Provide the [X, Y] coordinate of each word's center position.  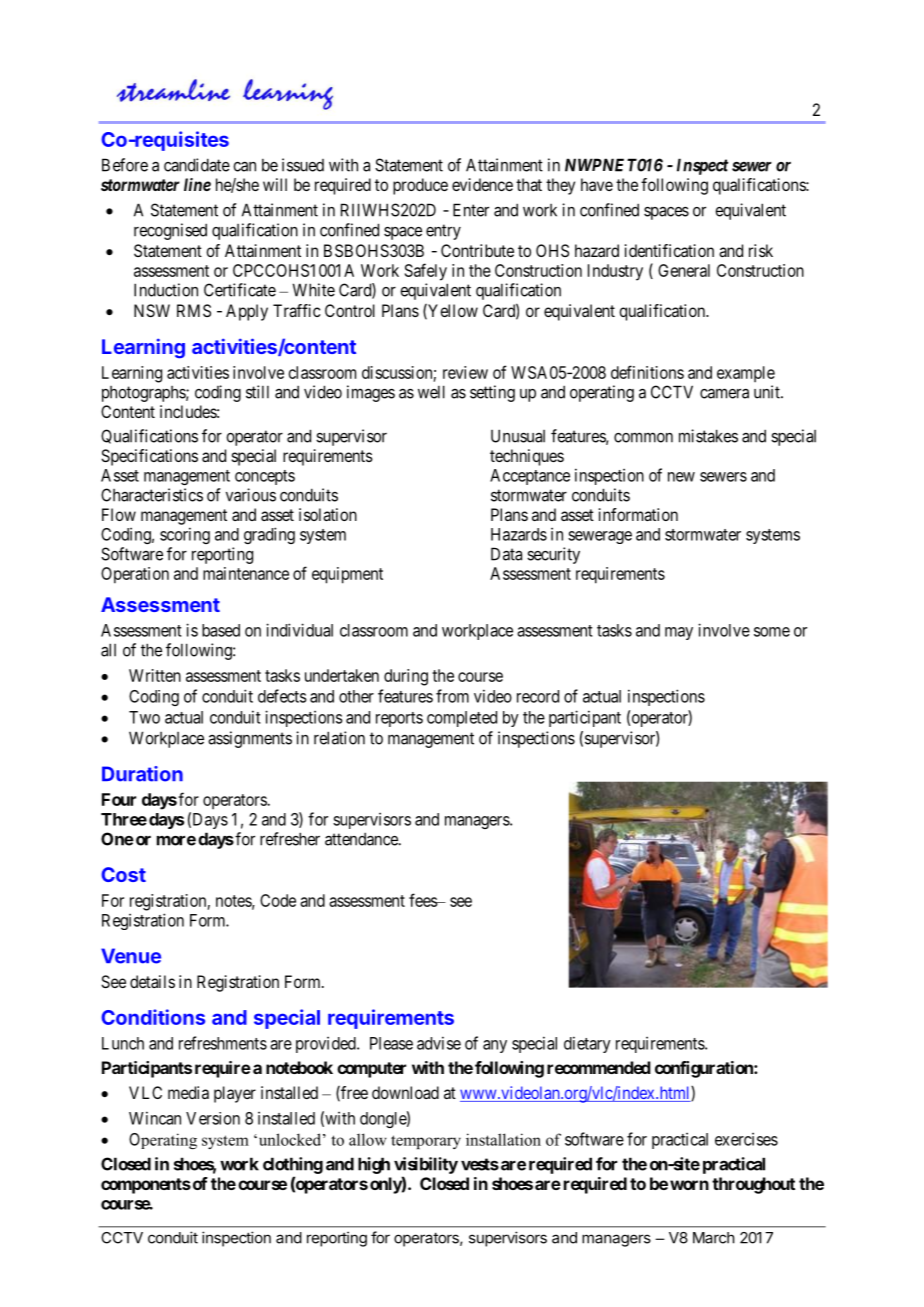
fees [423, 900]
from [452, 696]
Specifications [149, 457]
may [679, 633]
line [197, 184]
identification [669, 250]
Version [213, 1118]
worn [689, 1185]
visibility [426, 1165]
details [152, 981]
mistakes [708, 436]
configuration [705, 1069]
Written [155, 675]
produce [420, 186]
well [431, 392]
